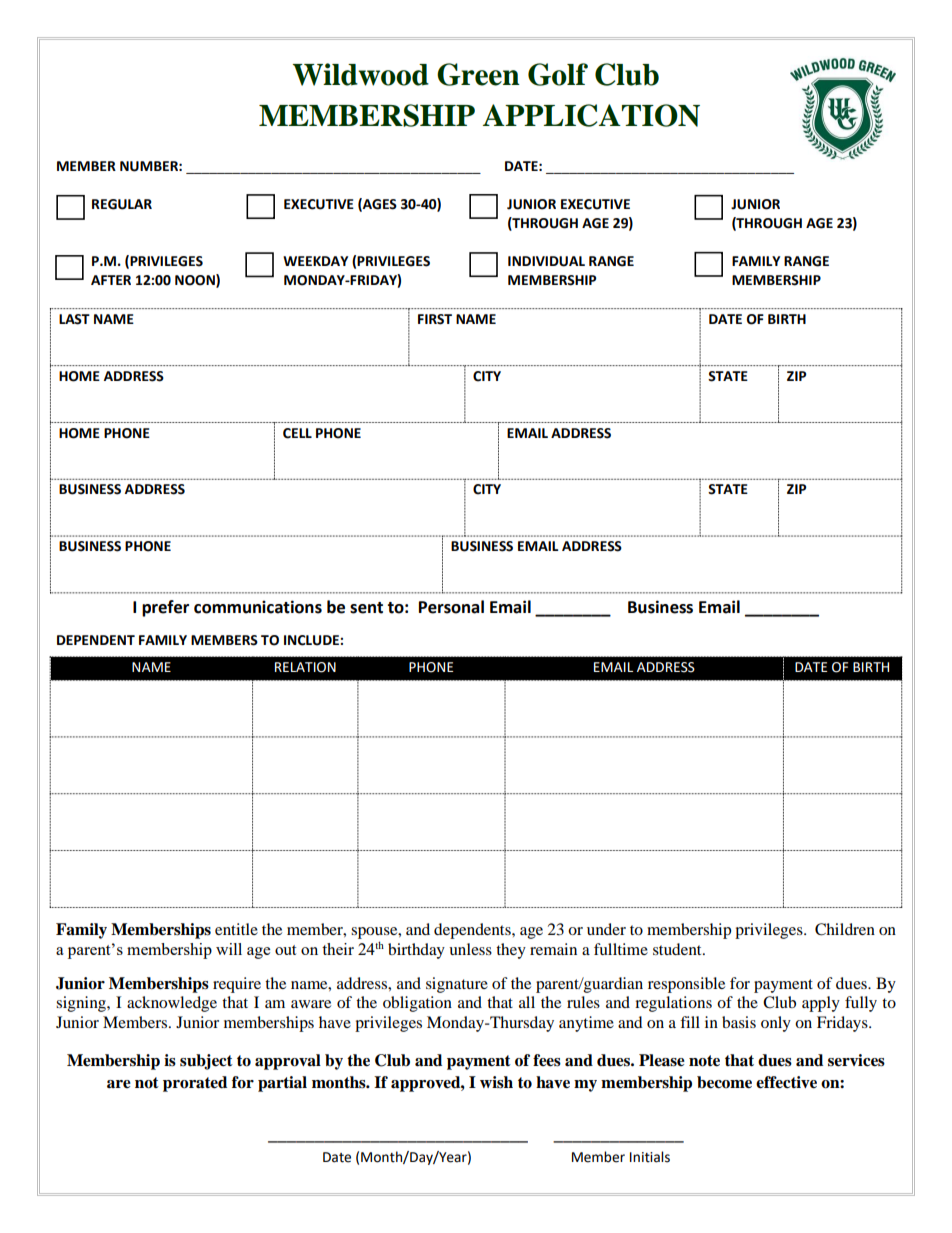 The height and width of the screenshot is (1233, 952). What do you see at coordinates (435, 319) in the screenshot?
I see `FIRST` at bounding box center [435, 319].
